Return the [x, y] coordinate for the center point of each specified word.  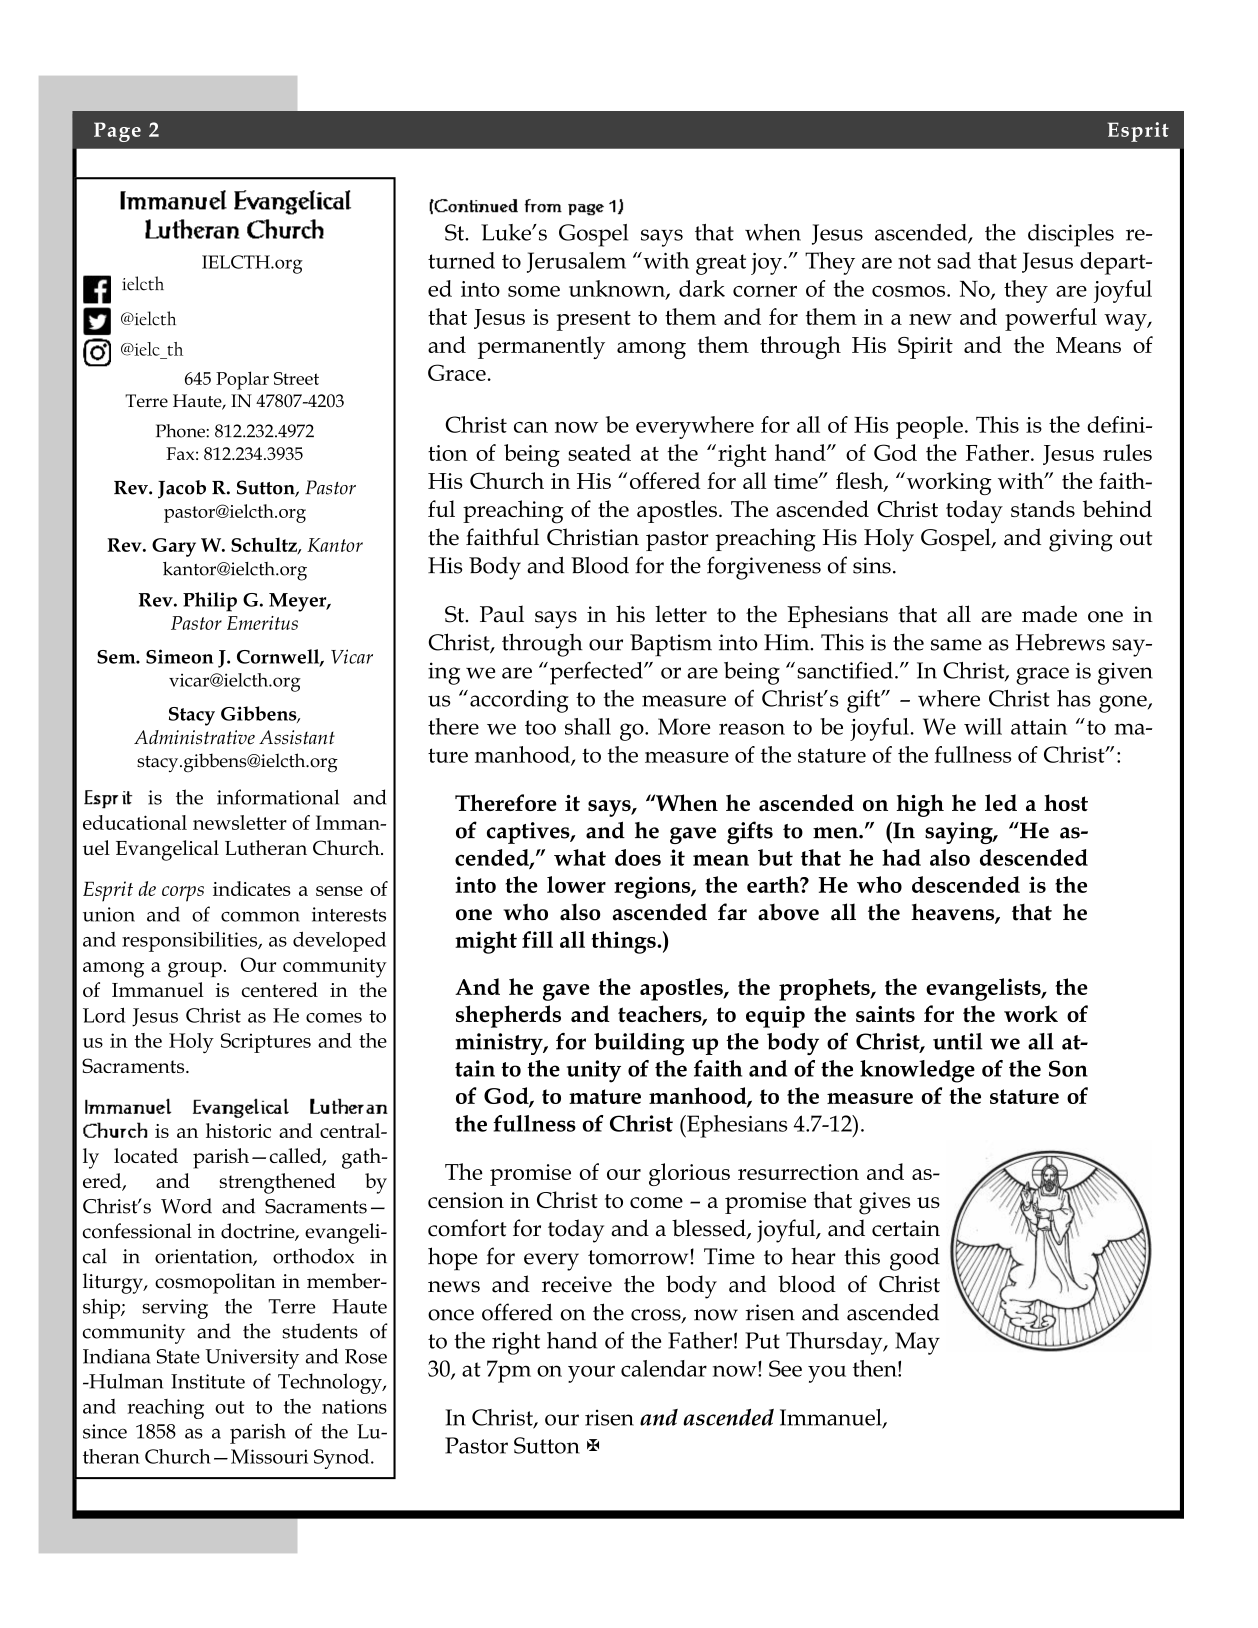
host [1066, 802]
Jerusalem [576, 262]
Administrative [194, 737]
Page [117, 132]
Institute [208, 1381]
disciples [1071, 235]
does [638, 857]
